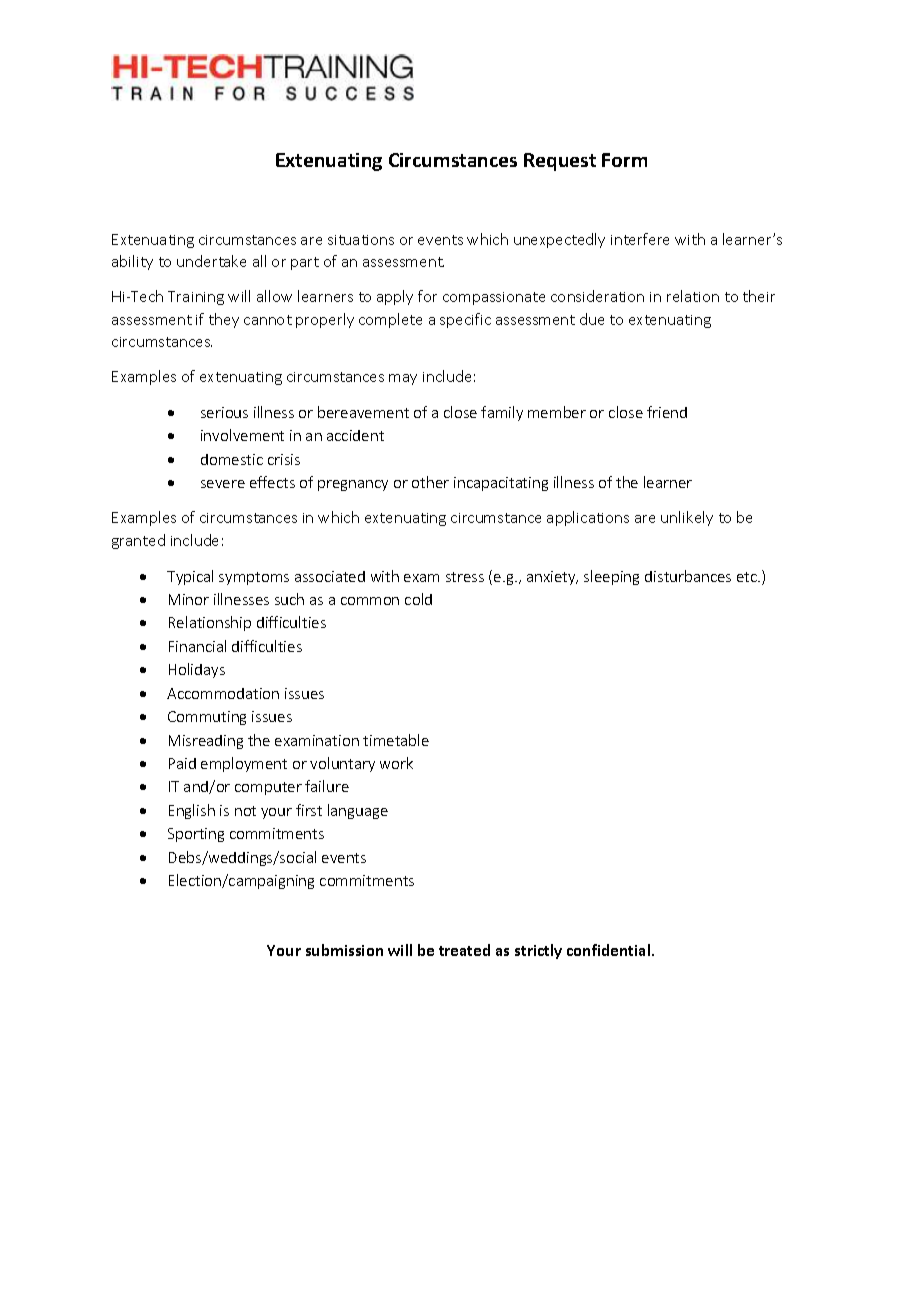 The image size is (924, 1308). I want to click on confidential, so click(610, 950).
